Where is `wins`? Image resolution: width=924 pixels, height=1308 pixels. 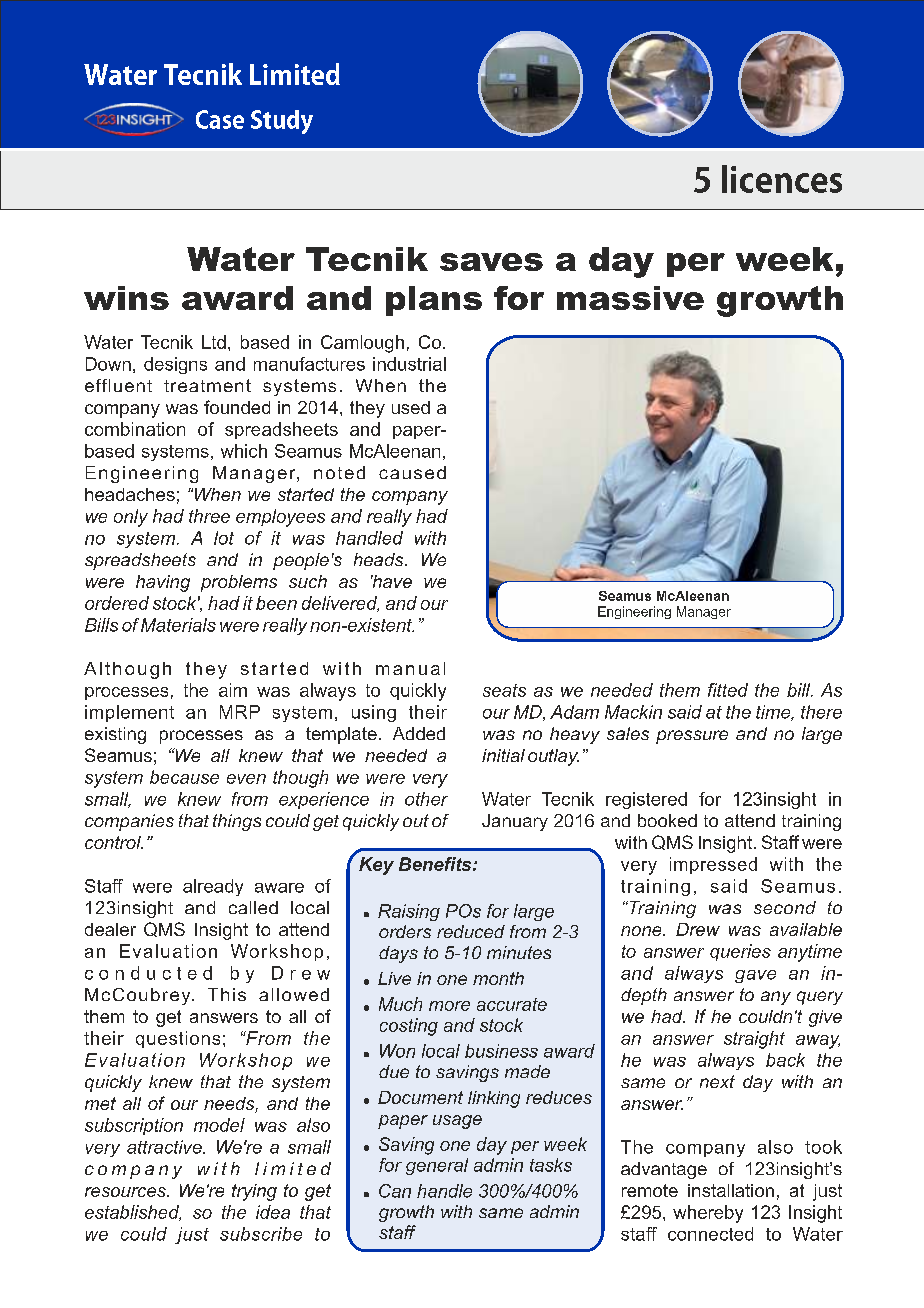
wins is located at coordinates (126, 298).
